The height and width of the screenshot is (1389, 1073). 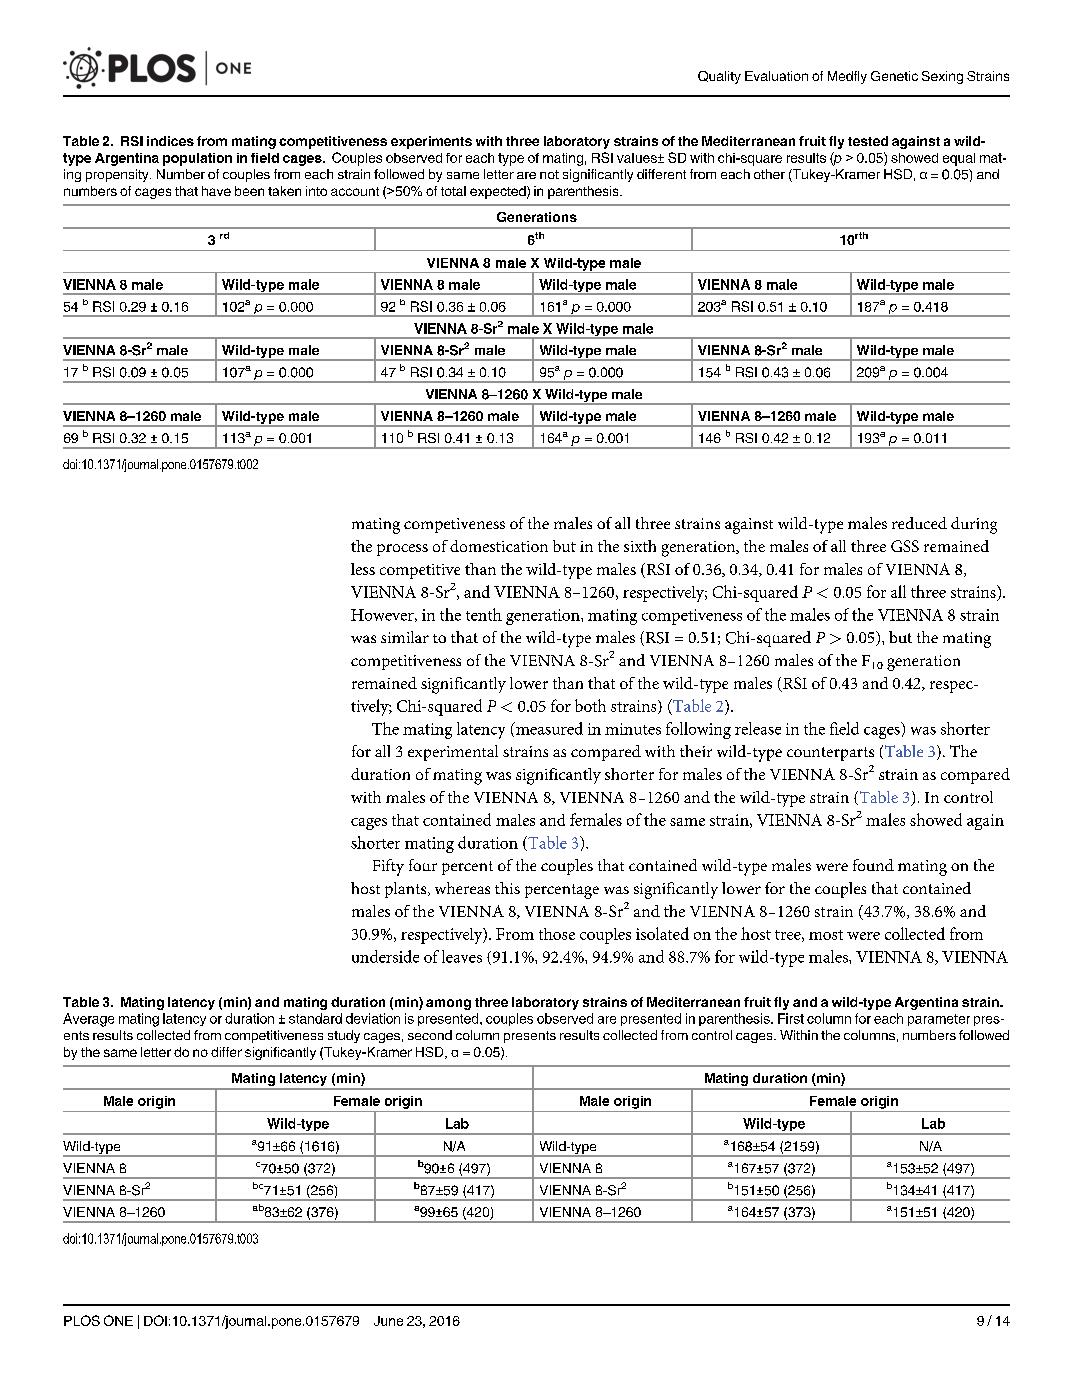 I want to click on Average, so click(x=88, y=1020).
